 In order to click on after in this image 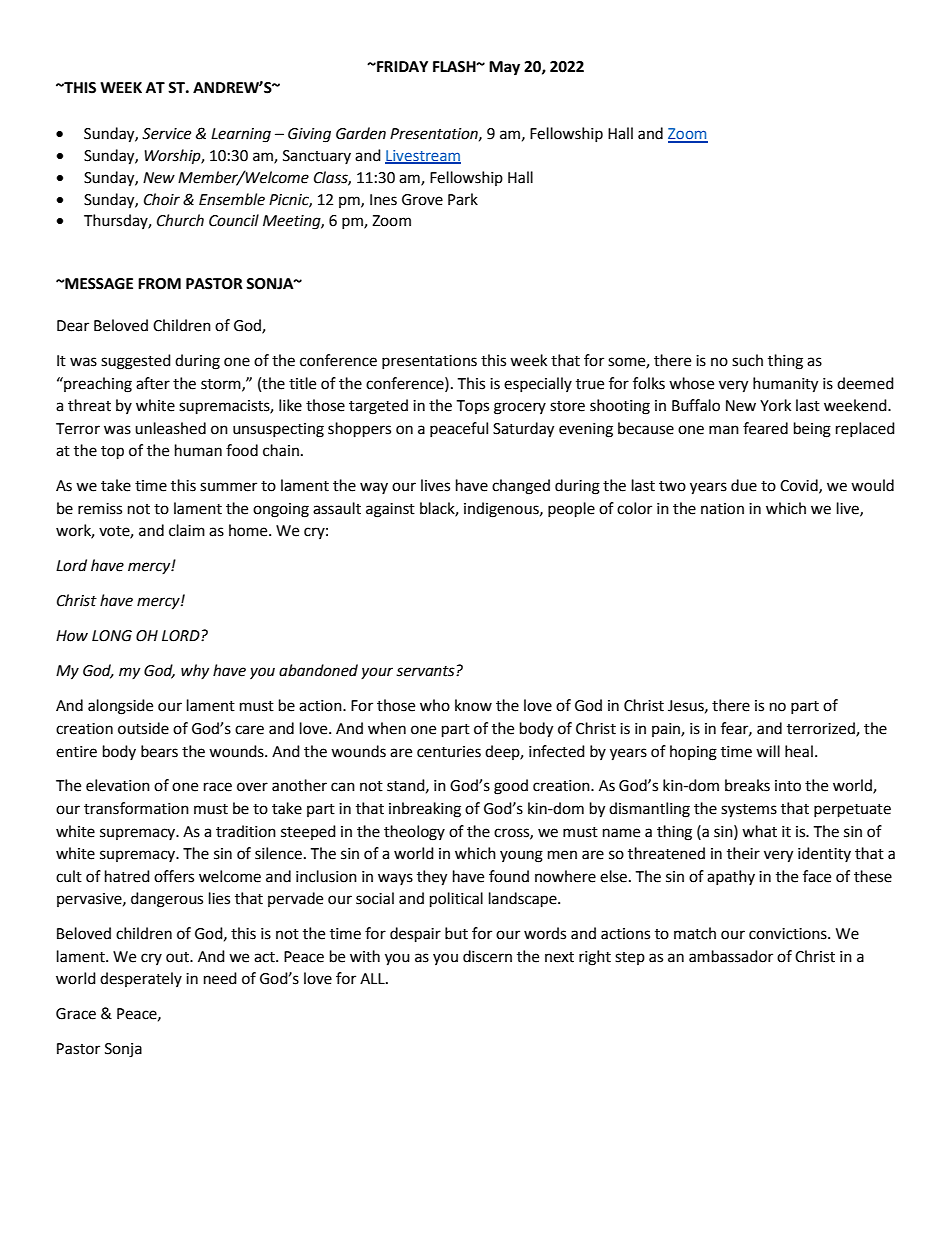, I will do `click(153, 383)`.
